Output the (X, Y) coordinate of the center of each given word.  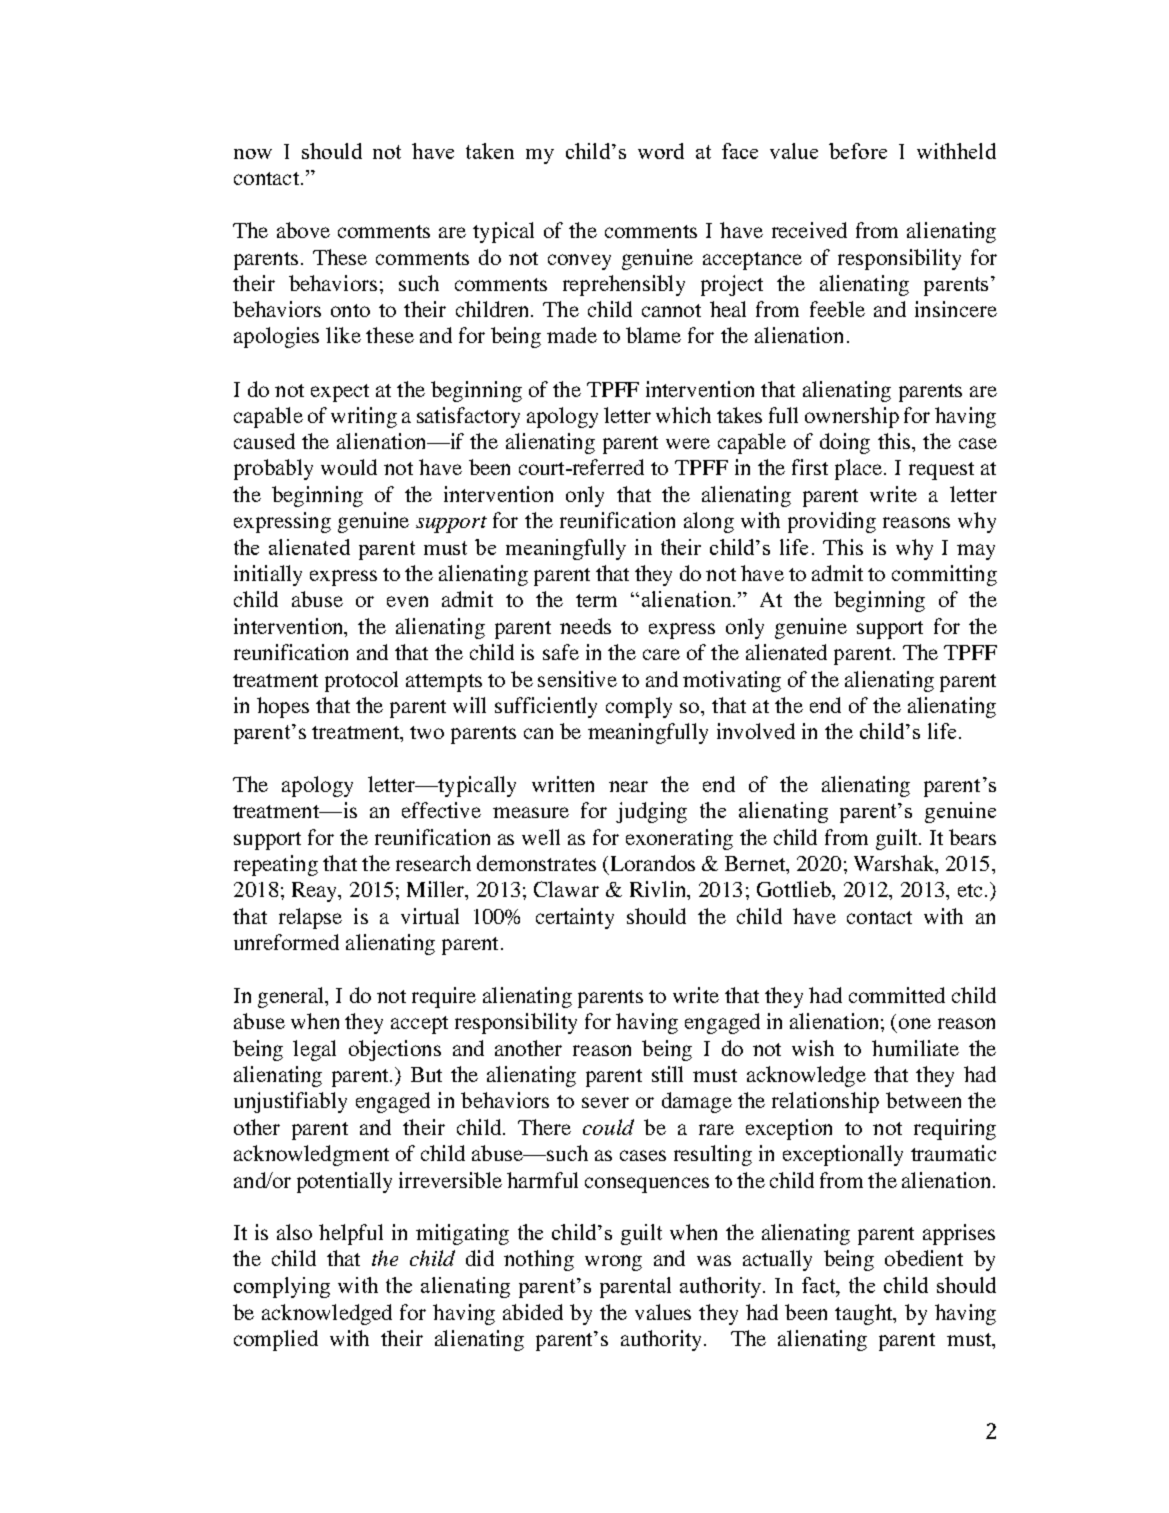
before (858, 151)
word (661, 151)
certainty (575, 918)
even (407, 601)
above (303, 230)
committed (897, 995)
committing (944, 575)
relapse (310, 918)
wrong (613, 1263)
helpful (351, 1234)
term (596, 600)
